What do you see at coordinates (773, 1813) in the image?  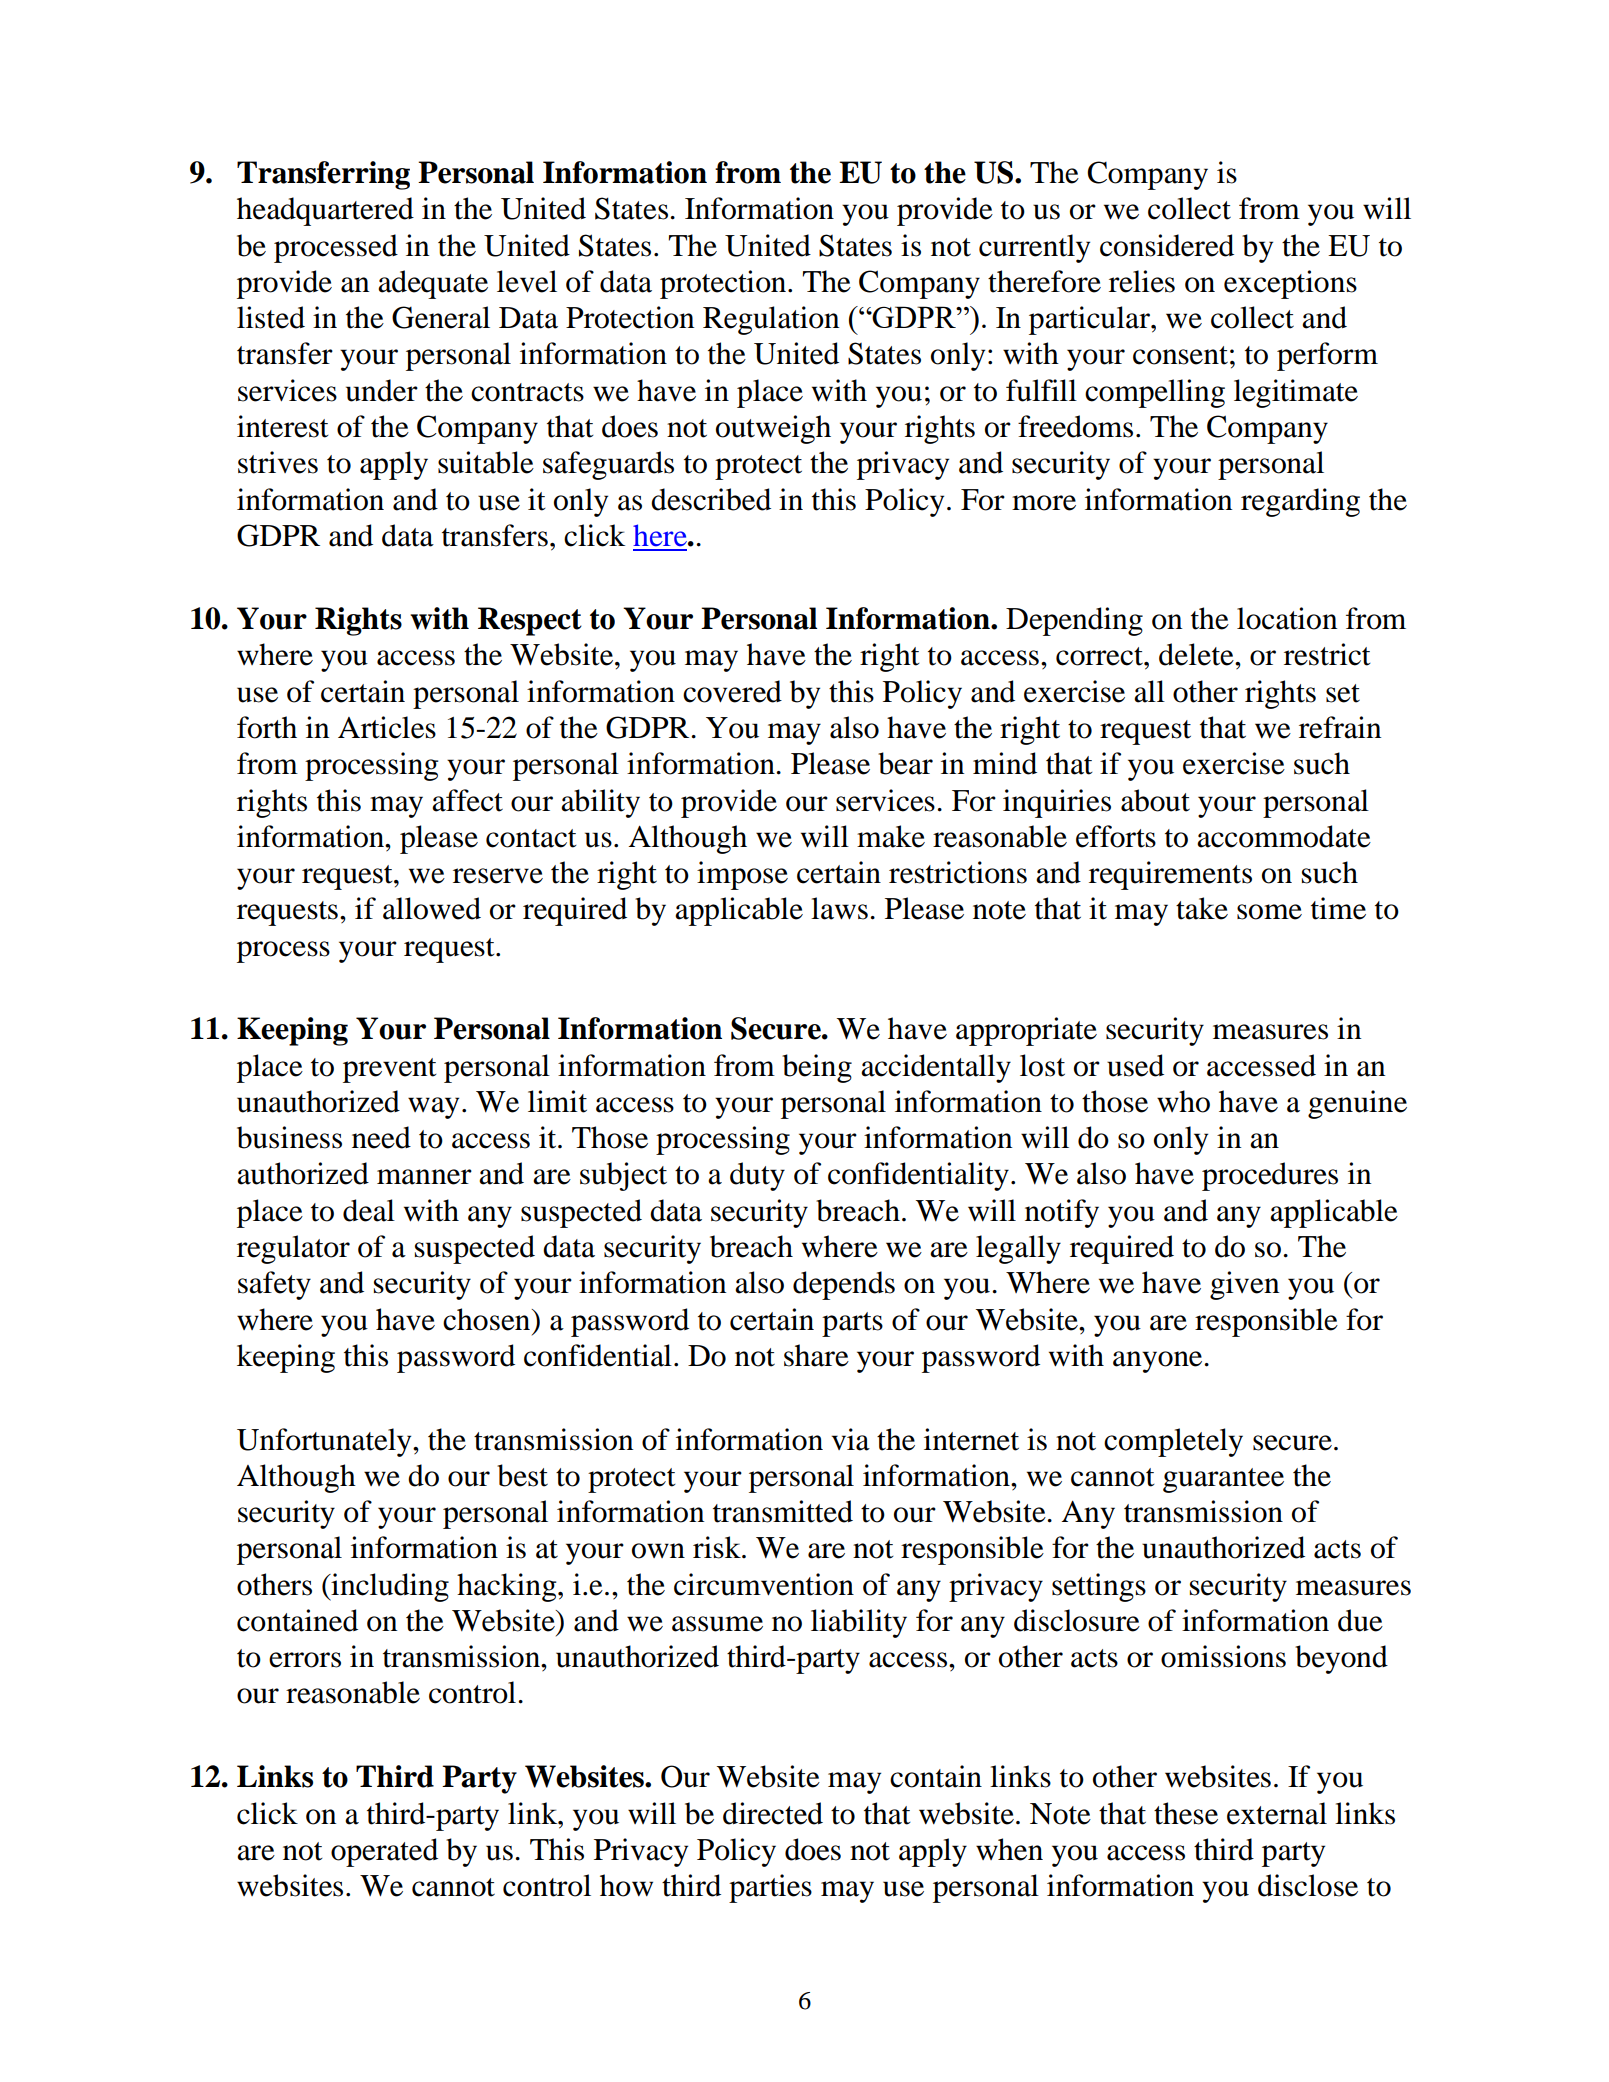 I see `directed` at bounding box center [773, 1813].
